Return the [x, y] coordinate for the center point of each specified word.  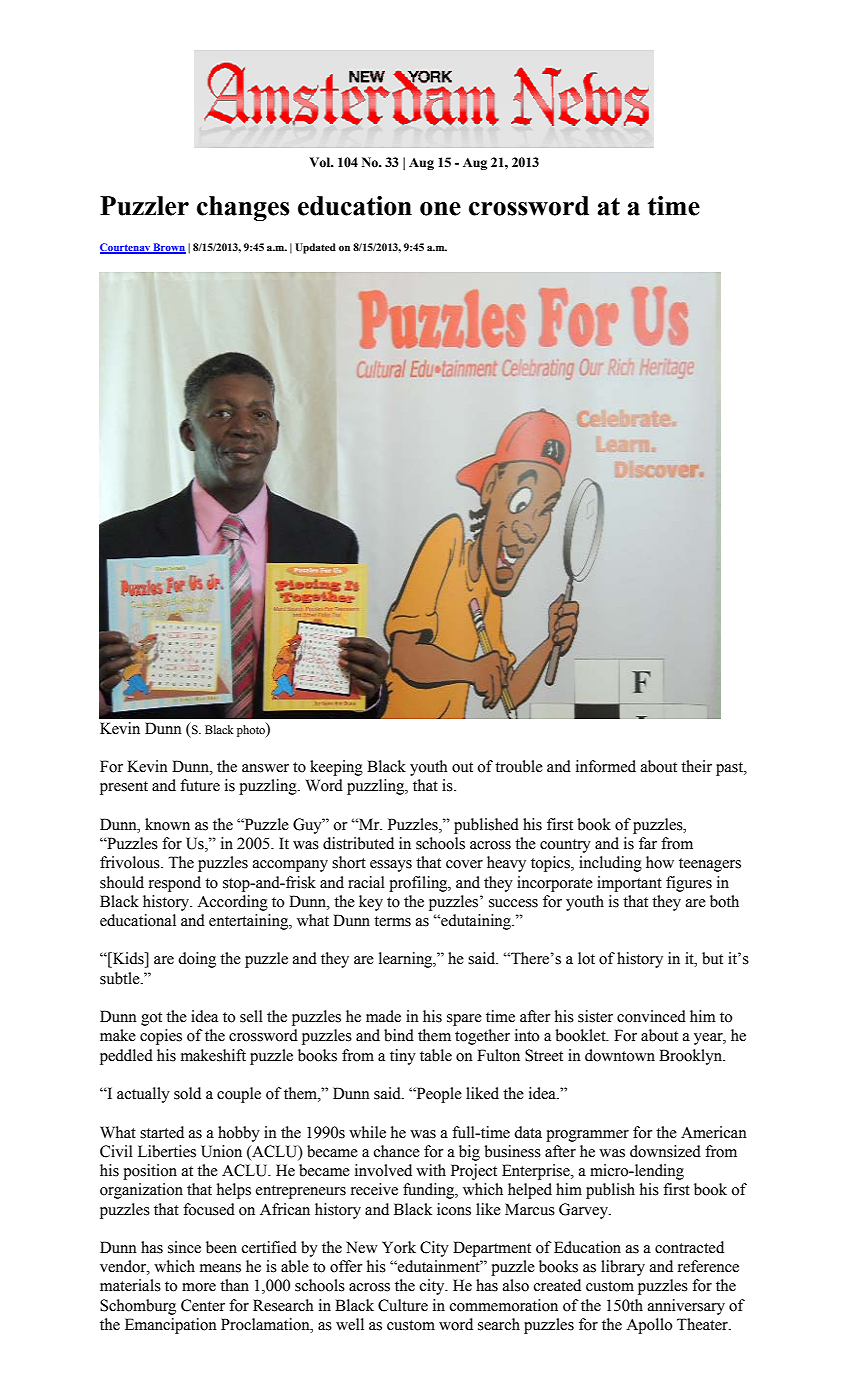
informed [606, 766]
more [199, 1287]
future [200, 785]
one [440, 209]
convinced [651, 1016]
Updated [315, 248]
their [696, 766]
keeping [336, 768]
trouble [519, 766]
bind [399, 1035]
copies [161, 1037]
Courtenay [126, 248]
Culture [403, 1305]
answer [265, 768]
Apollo [649, 1326]
